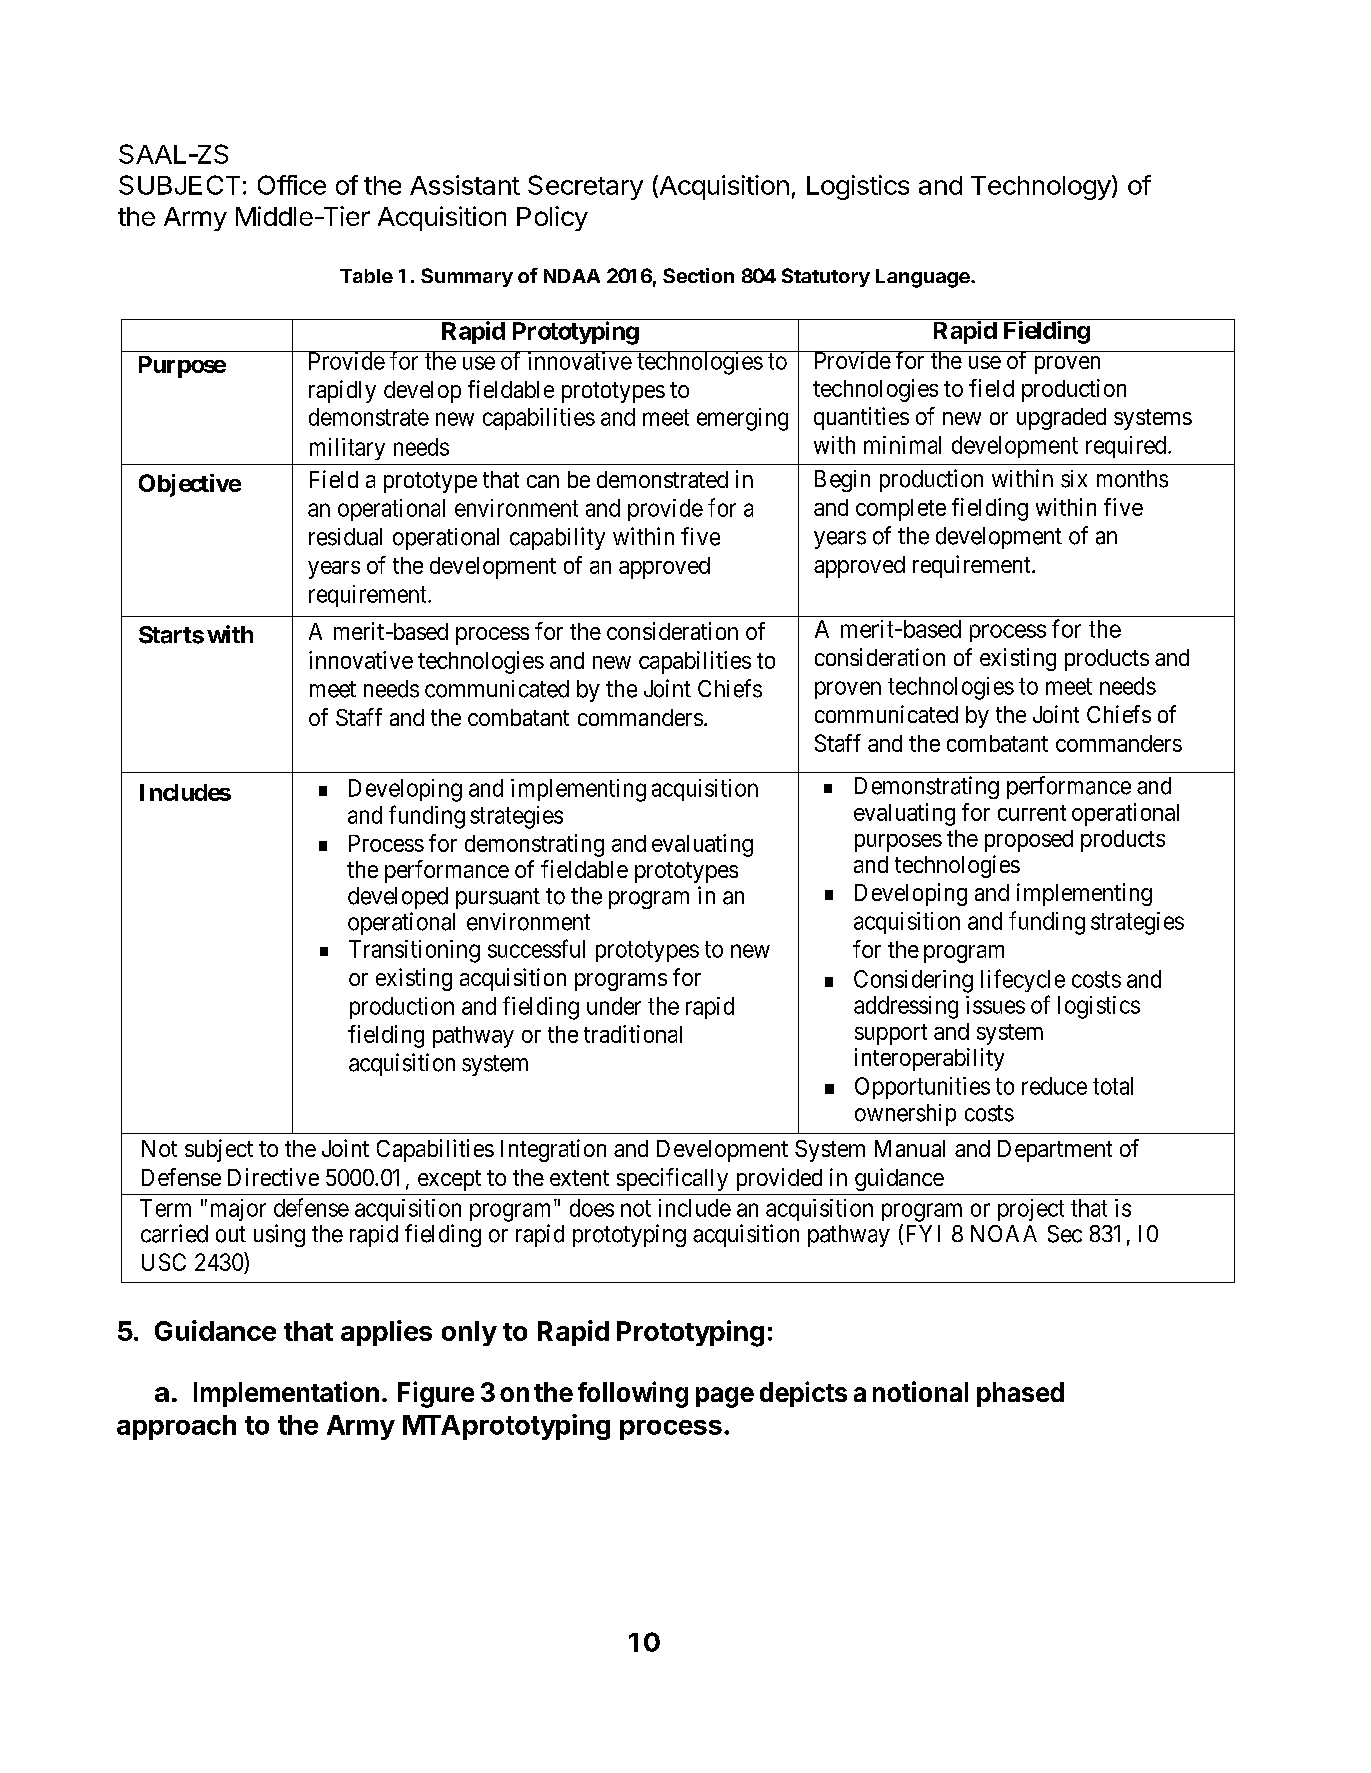 The width and height of the document is (1371, 1773). Describe the element at coordinates (585, 187) in the document. I see `Secretary` at that location.
